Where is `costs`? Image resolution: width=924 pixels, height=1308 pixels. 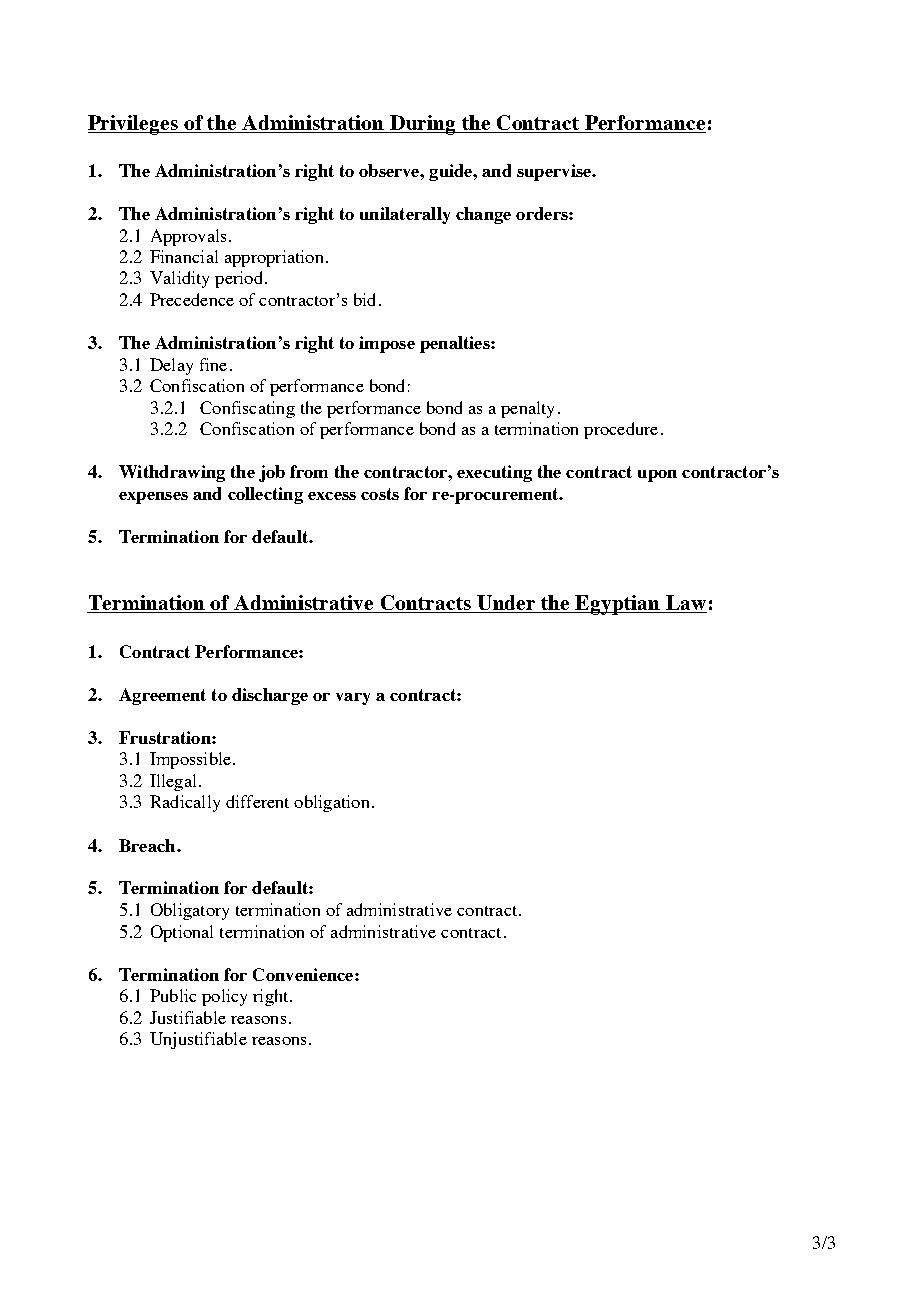
costs is located at coordinates (380, 494).
